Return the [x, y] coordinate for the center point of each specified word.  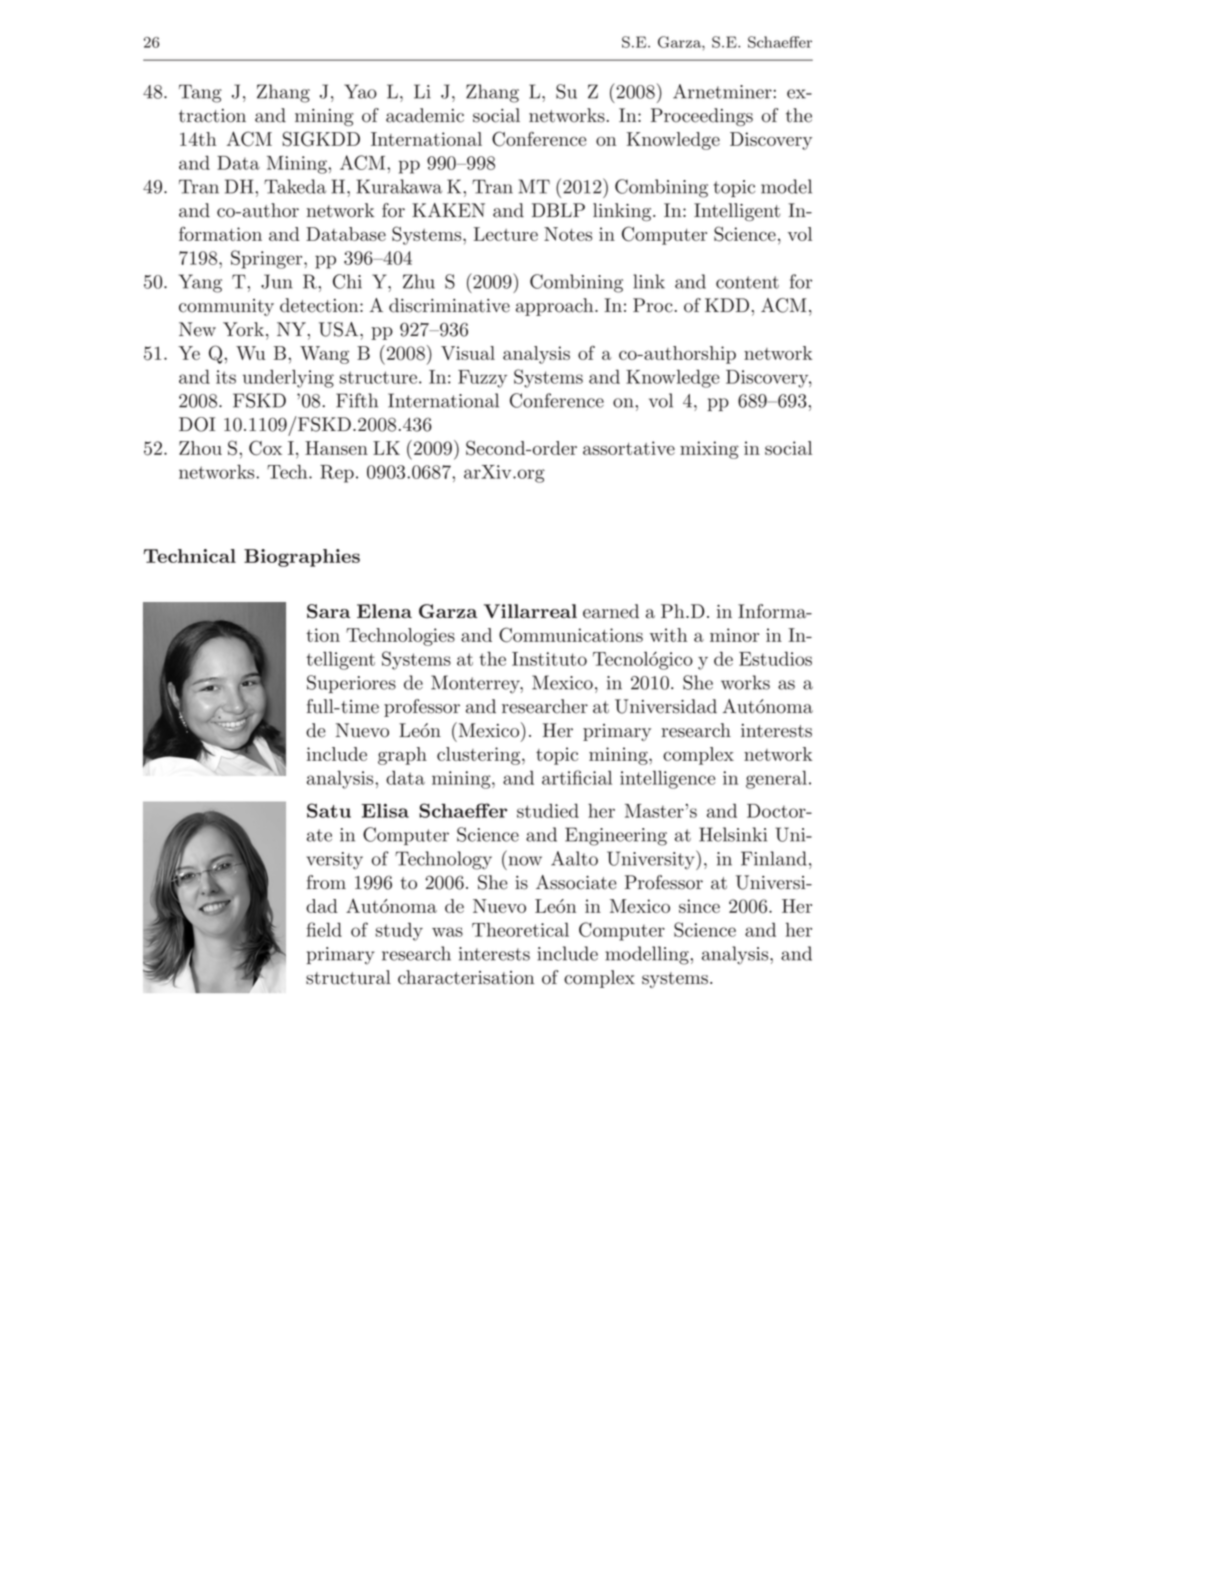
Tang [200, 93]
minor [734, 635]
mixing [709, 450]
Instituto [549, 659]
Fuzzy [482, 379]
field [324, 929]
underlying [288, 379]
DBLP [558, 210]
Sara [328, 611]
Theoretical [520, 929]
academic [425, 115]
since [699, 906]
